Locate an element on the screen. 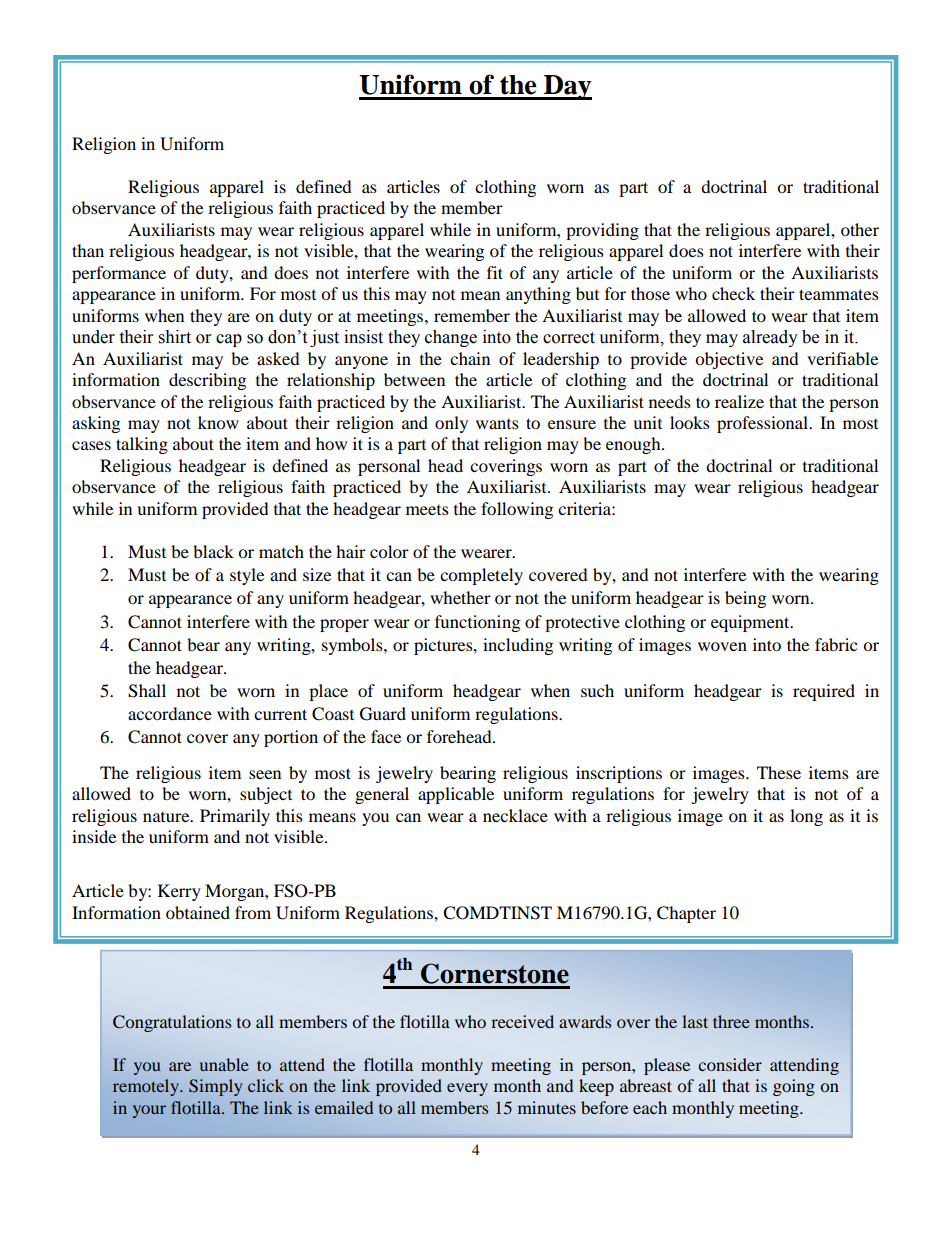 This screenshot has width=952, height=1233. every is located at coordinates (467, 1089).
